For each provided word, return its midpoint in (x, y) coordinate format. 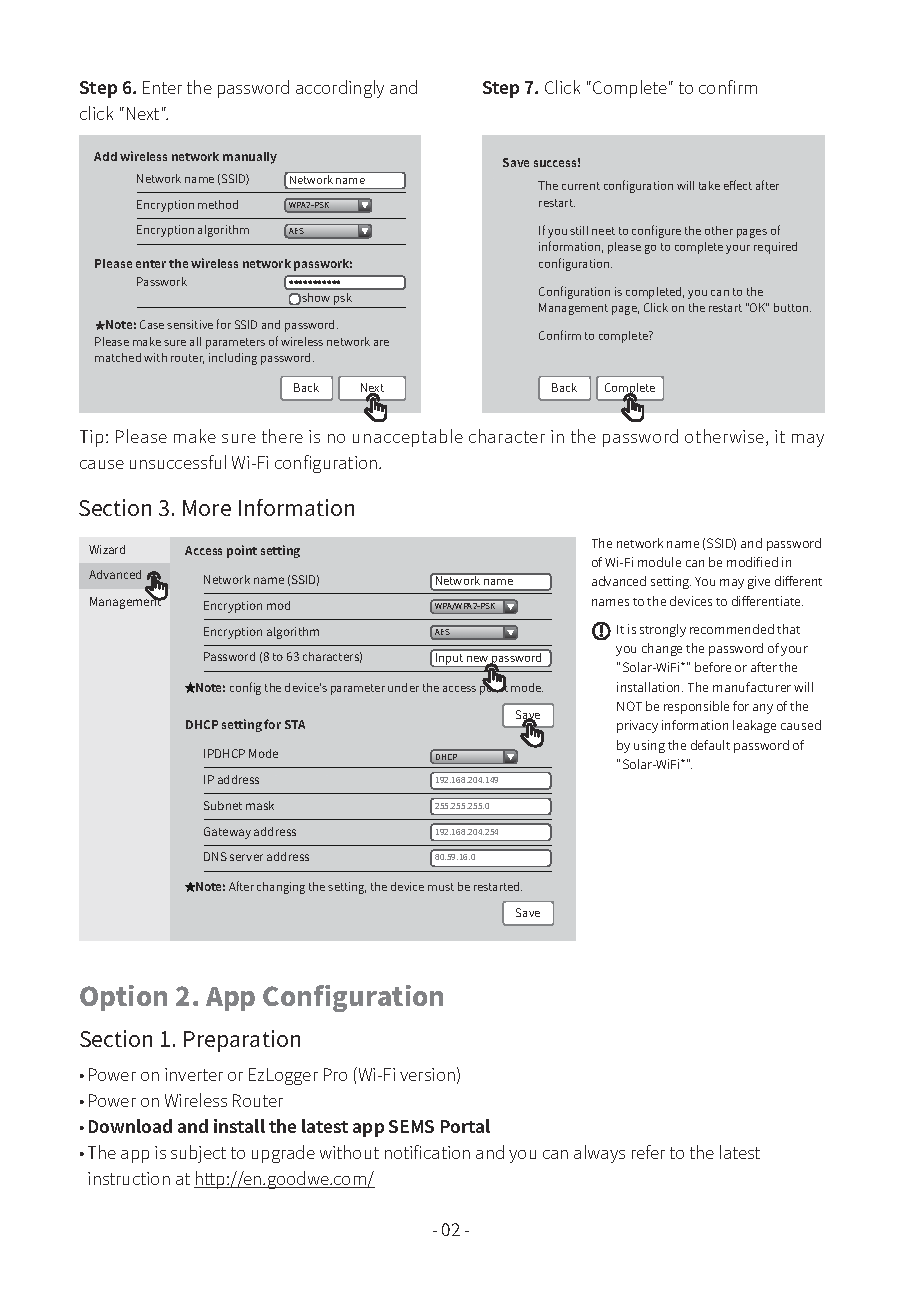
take (709, 185)
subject (198, 1154)
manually (250, 158)
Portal (465, 1126)
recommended (732, 629)
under (403, 687)
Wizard (107, 549)
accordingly (340, 89)
